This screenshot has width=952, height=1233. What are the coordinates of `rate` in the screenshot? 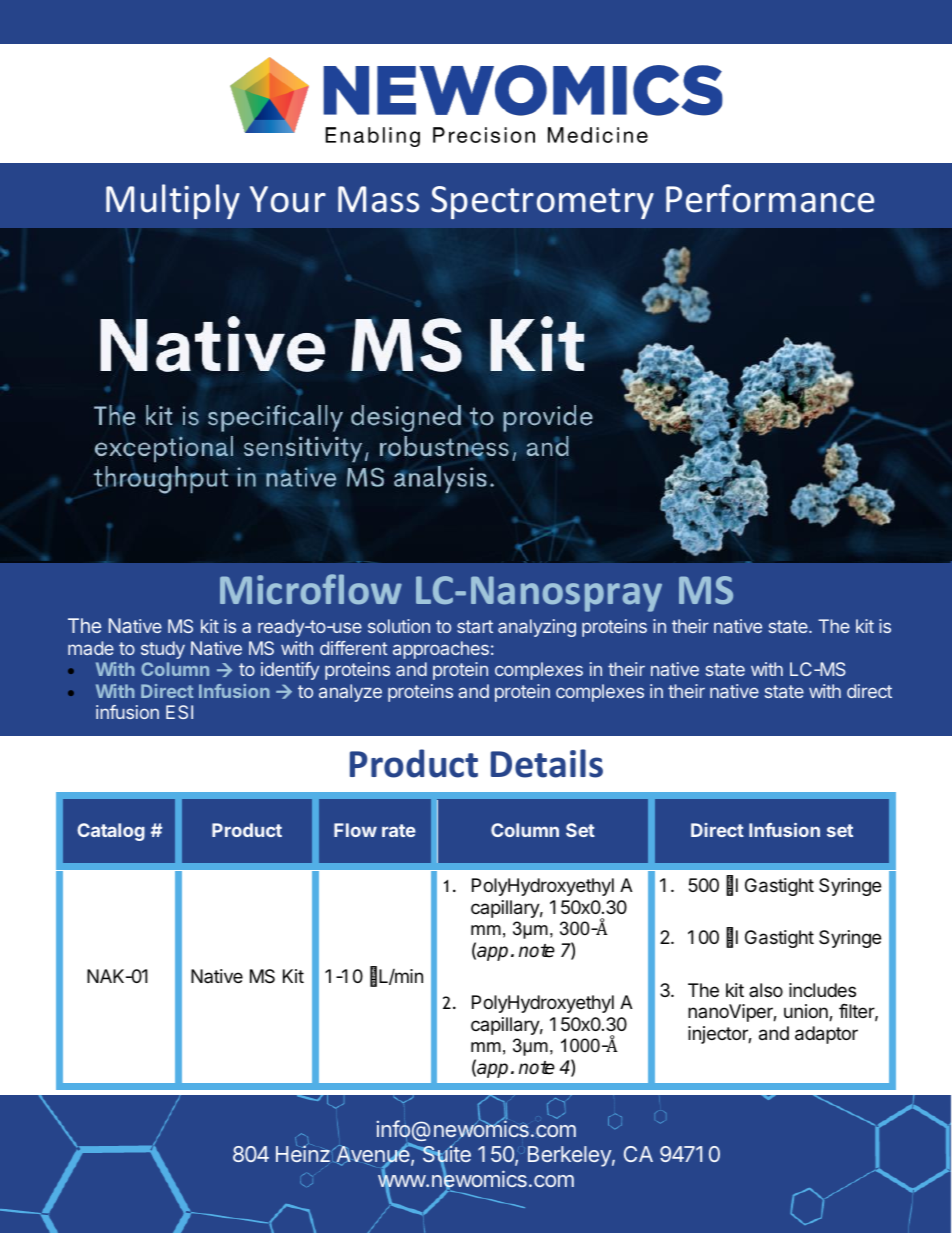 It's located at (399, 830).
